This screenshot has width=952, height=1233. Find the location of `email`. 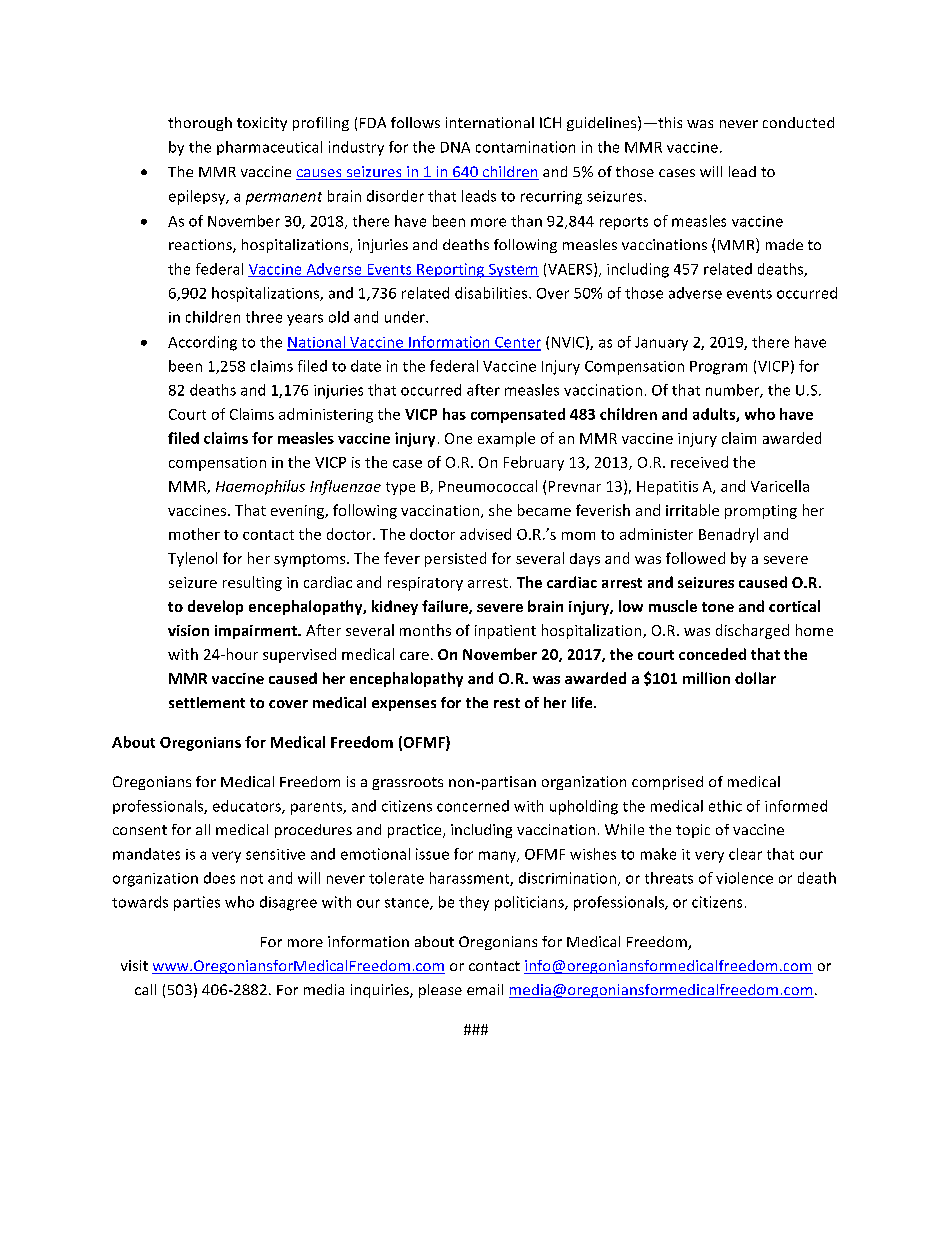

email is located at coordinates (485, 989).
